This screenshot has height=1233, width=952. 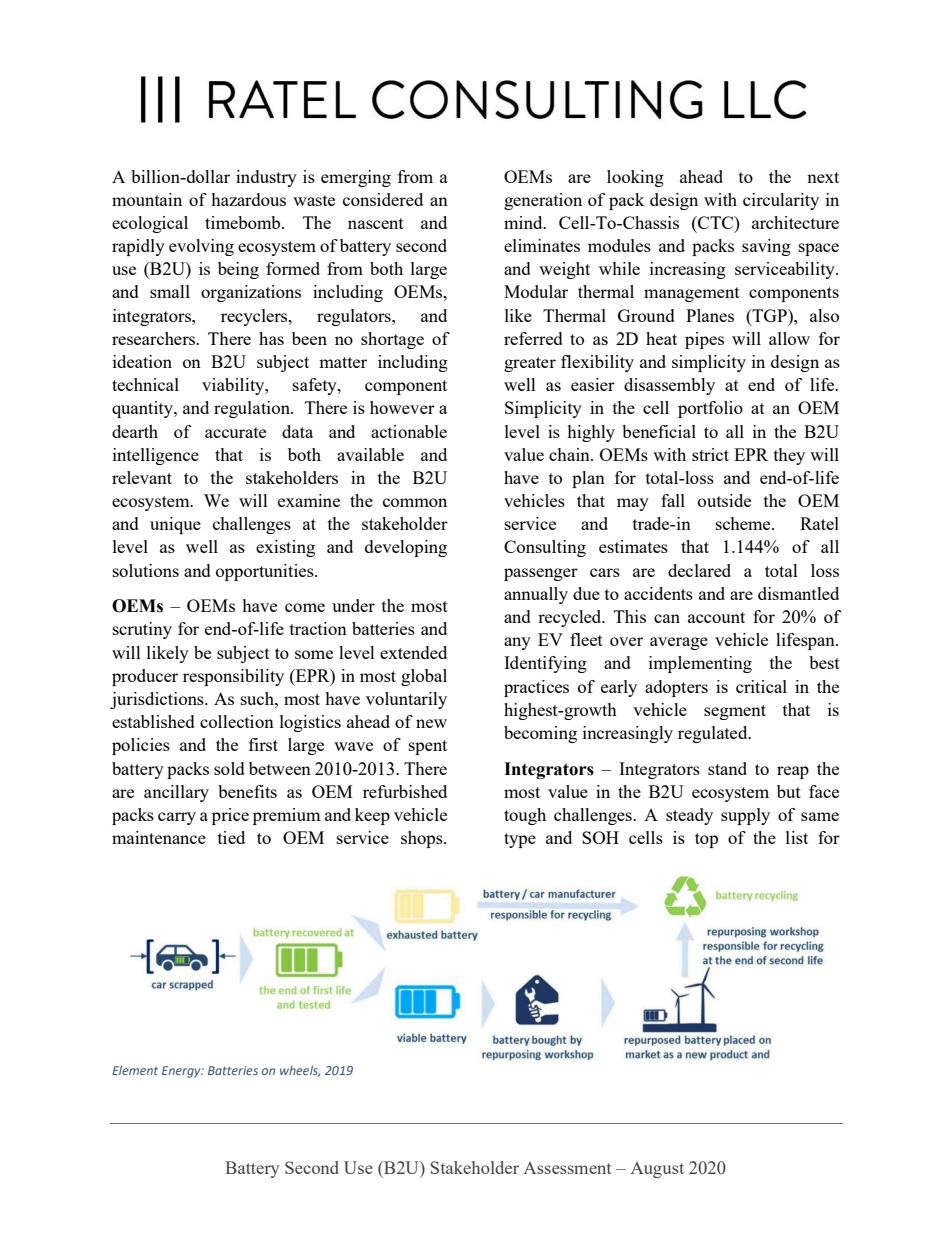 What do you see at coordinates (248, 199) in the screenshot?
I see `hazardous` at bounding box center [248, 199].
